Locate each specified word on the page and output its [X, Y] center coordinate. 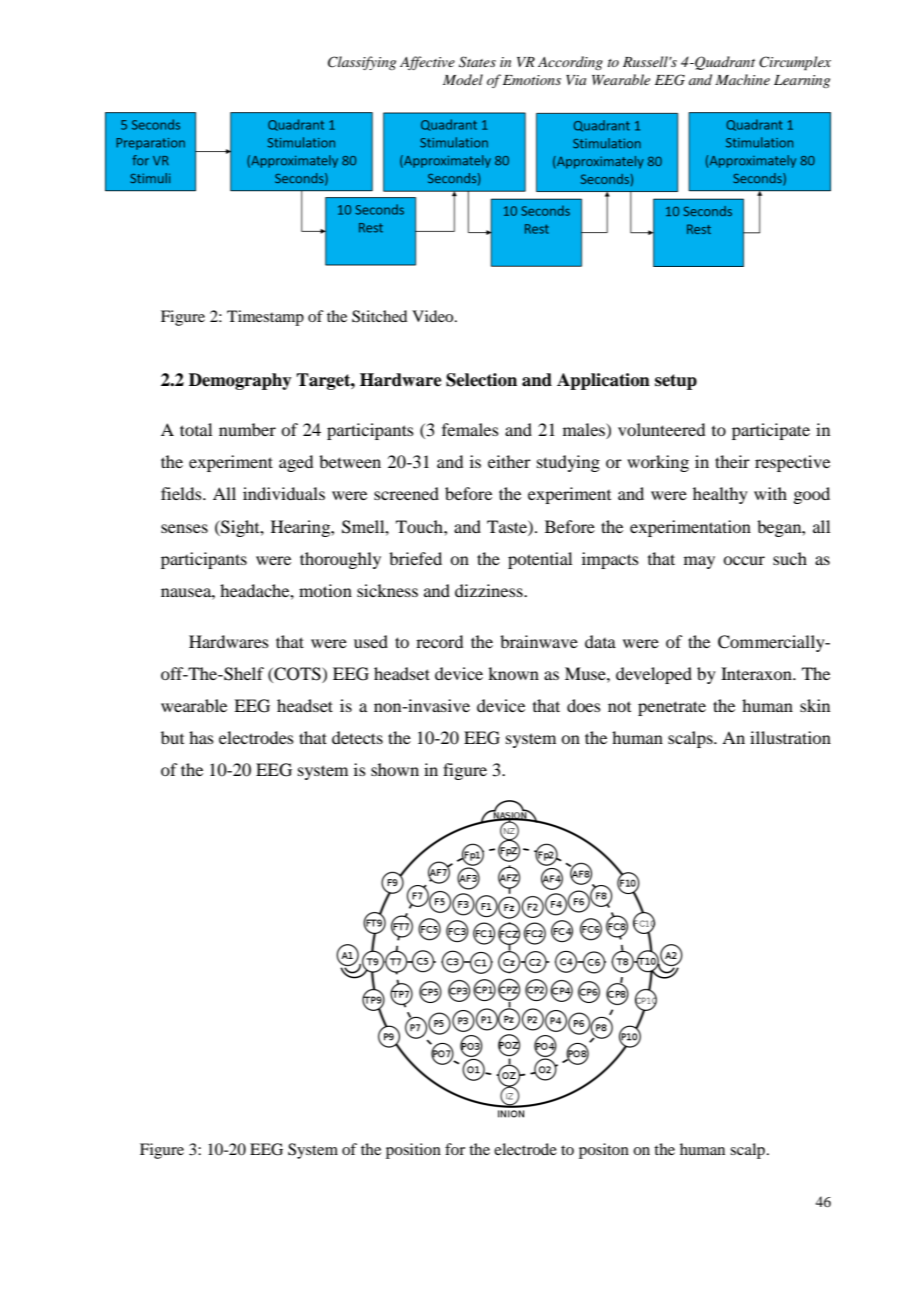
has [201, 737]
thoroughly [340, 560]
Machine [742, 79]
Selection [481, 380]
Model [463, 79]
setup [676, 382]
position [413, 1151]
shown [395, 769]
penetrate [672, 708]
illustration [790, 737]
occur [744, 560]
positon [604, 1151]
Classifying [362, 63]
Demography [240, 381]
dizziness [490, 590]
